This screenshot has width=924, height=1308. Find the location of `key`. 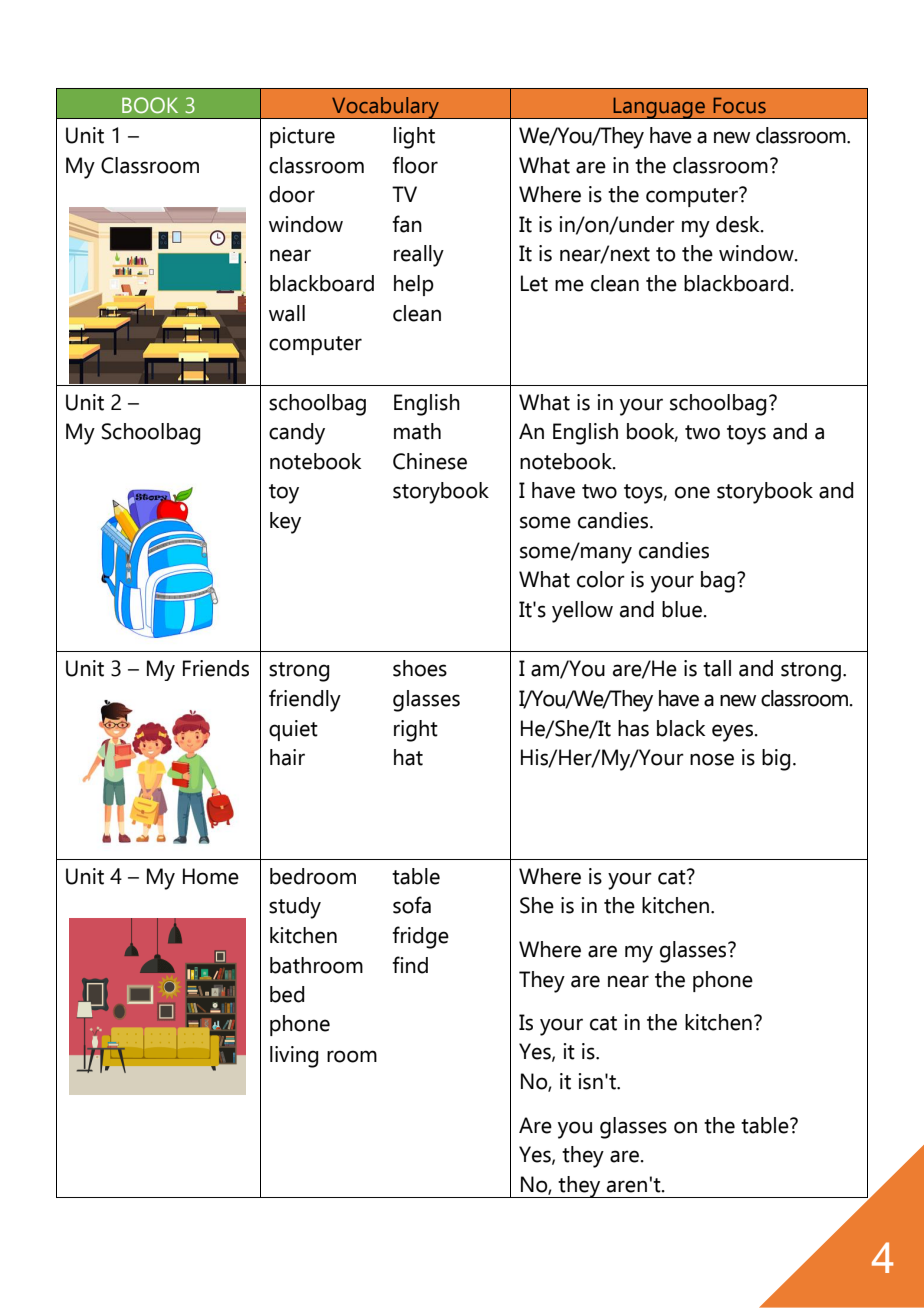

key is located at coordinates (285, 523).
